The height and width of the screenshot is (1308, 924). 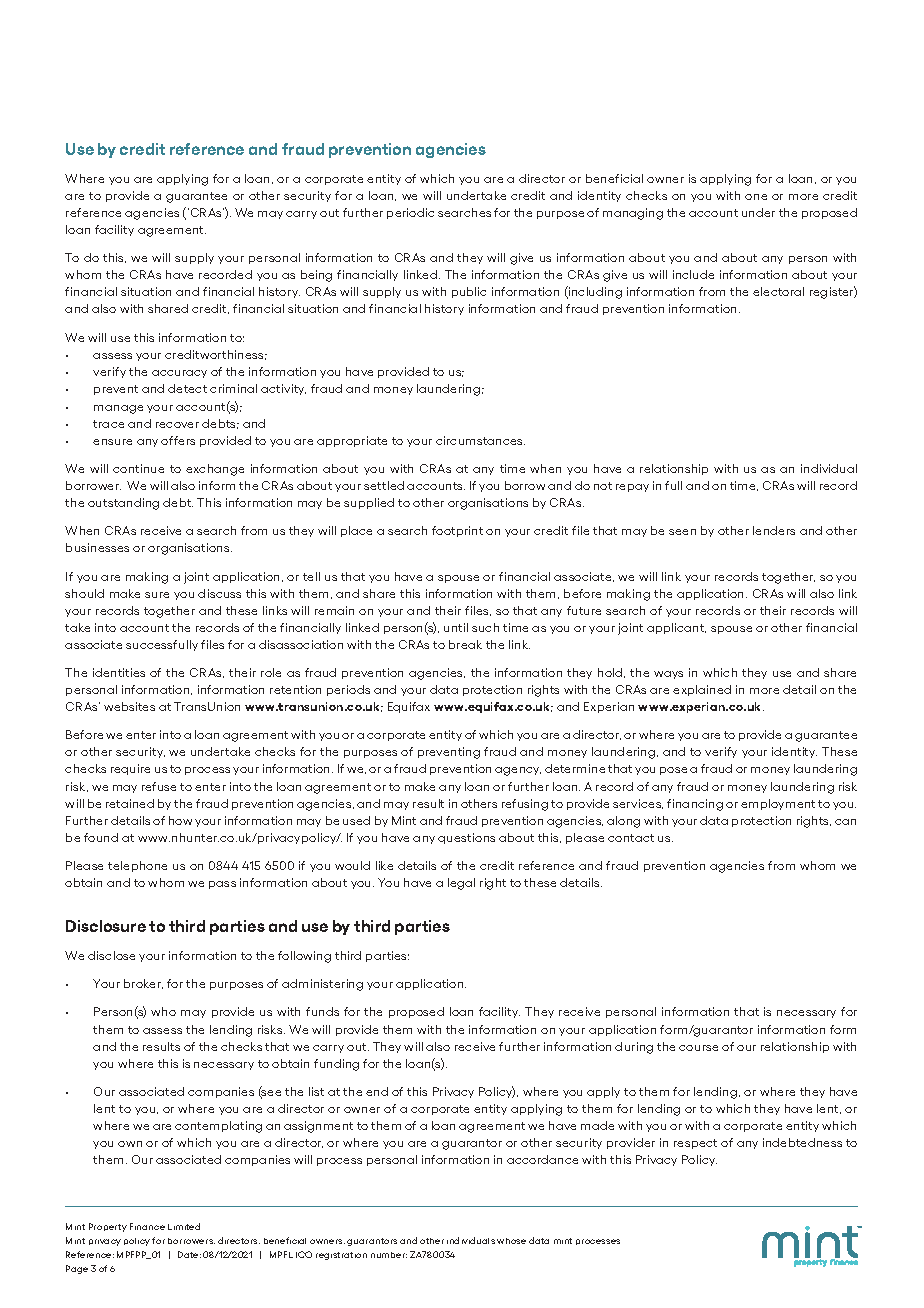 I want to click on course, so click(x=698, y=1048).
